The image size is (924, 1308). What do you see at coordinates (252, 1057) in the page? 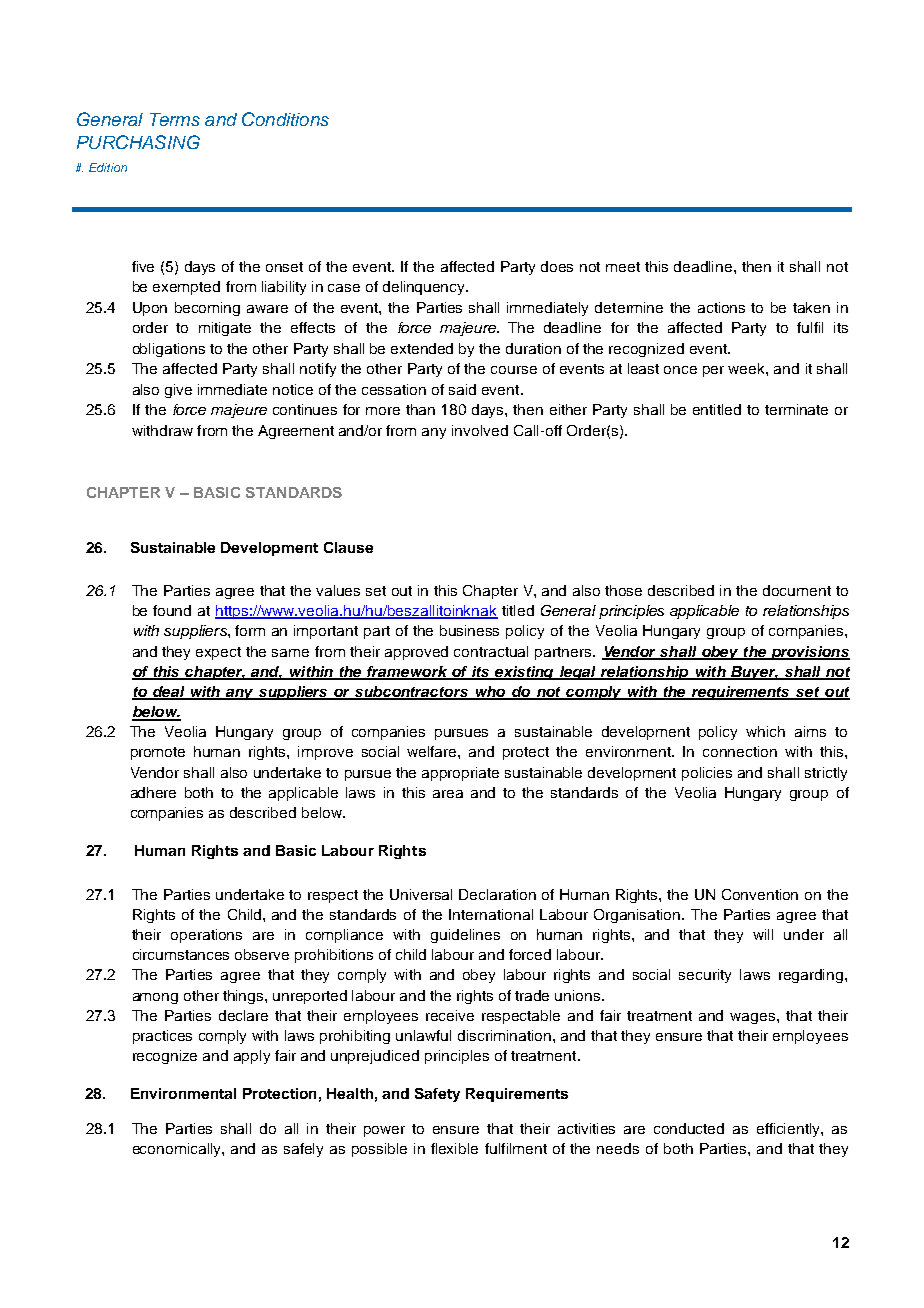
I see `apply` at bounding box center [252, 1057].
